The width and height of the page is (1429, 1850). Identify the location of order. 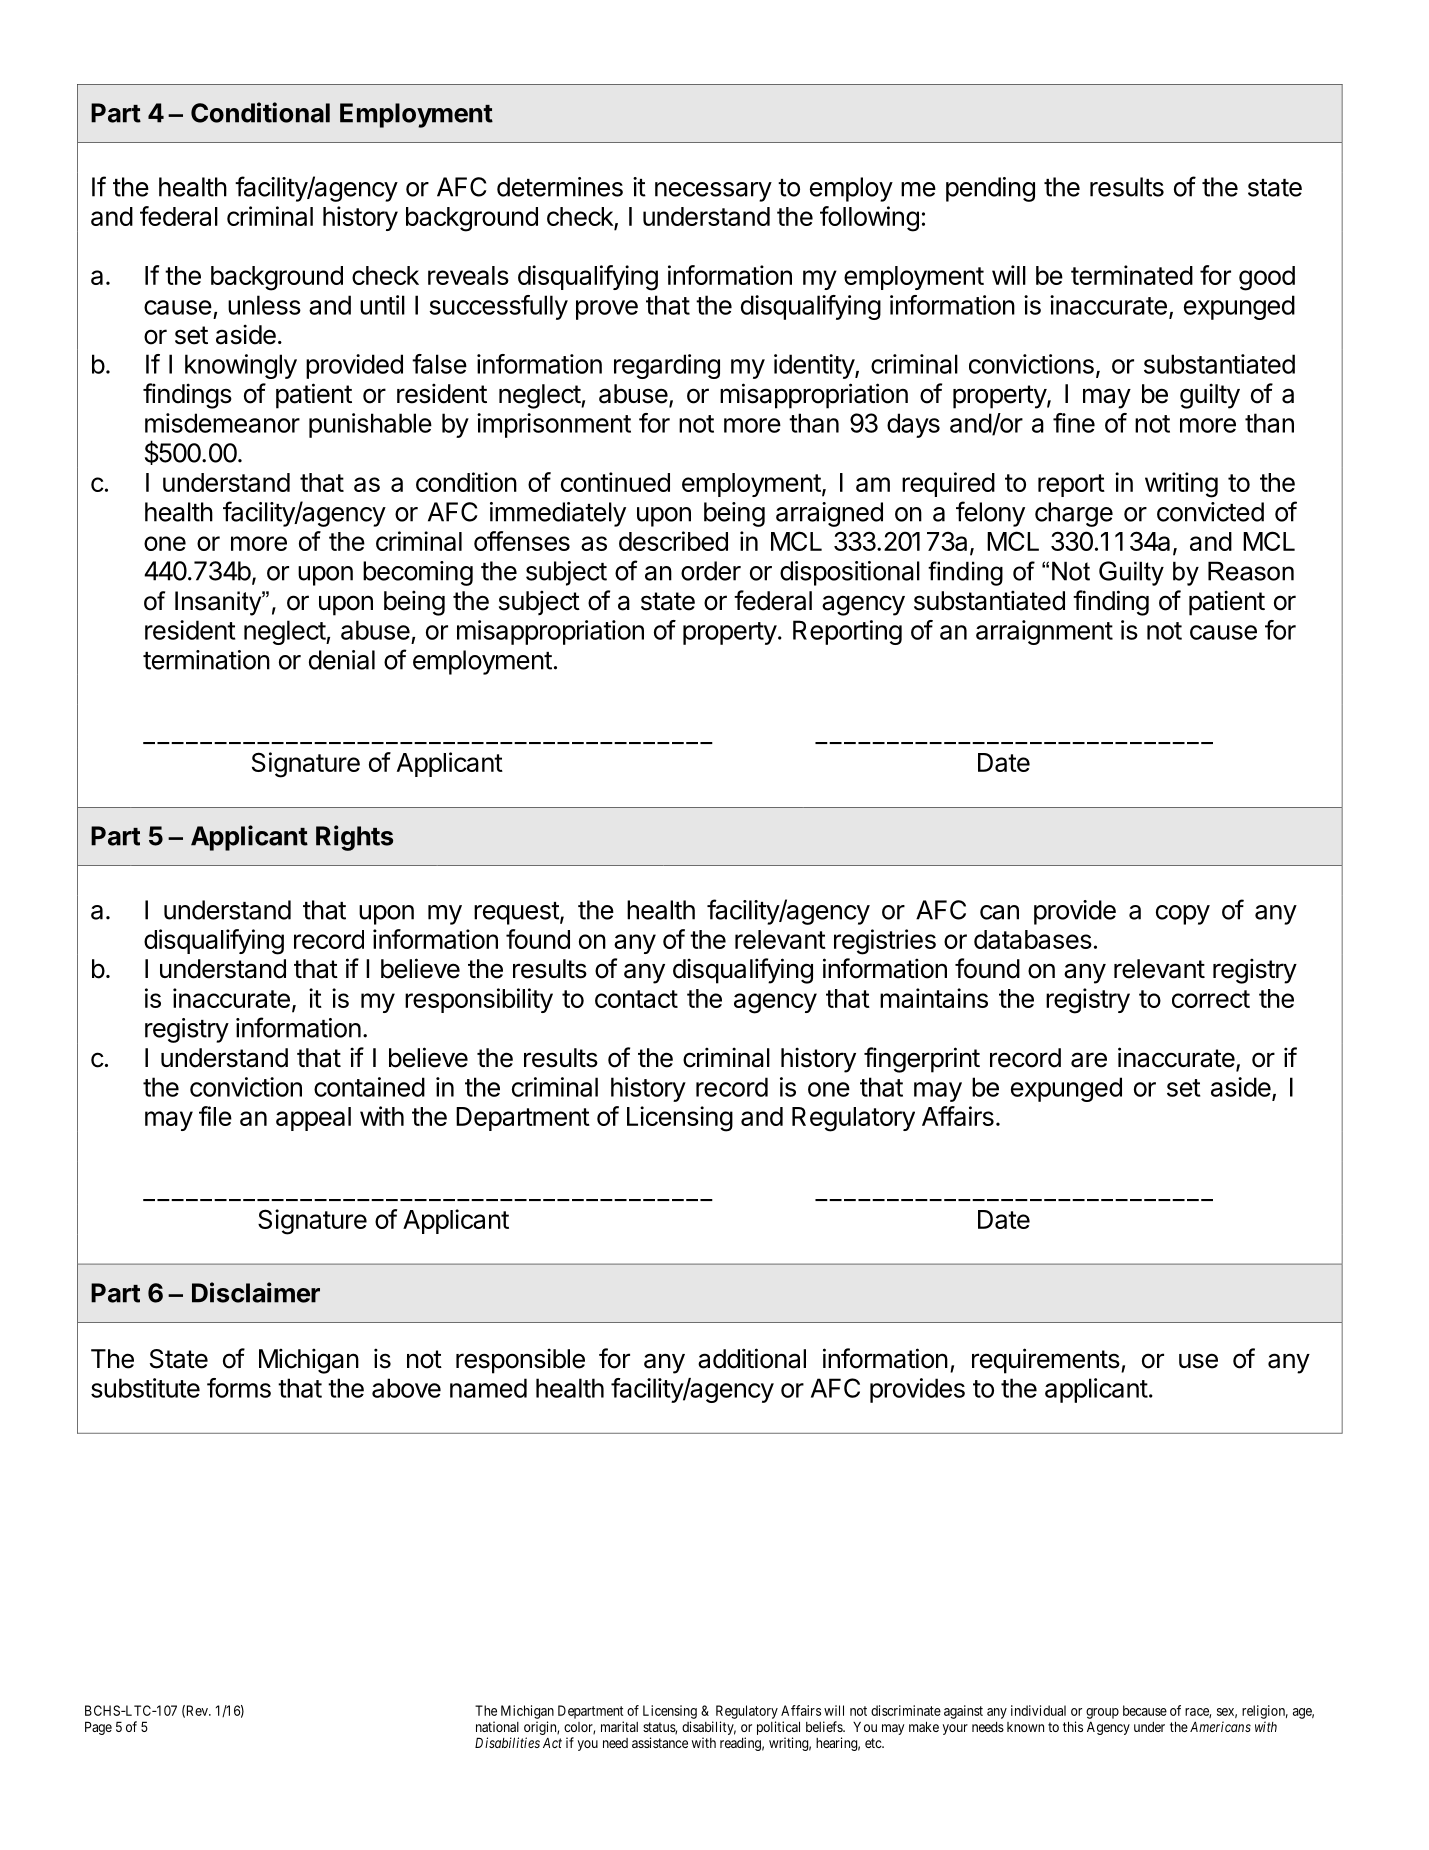
(711, 571).
